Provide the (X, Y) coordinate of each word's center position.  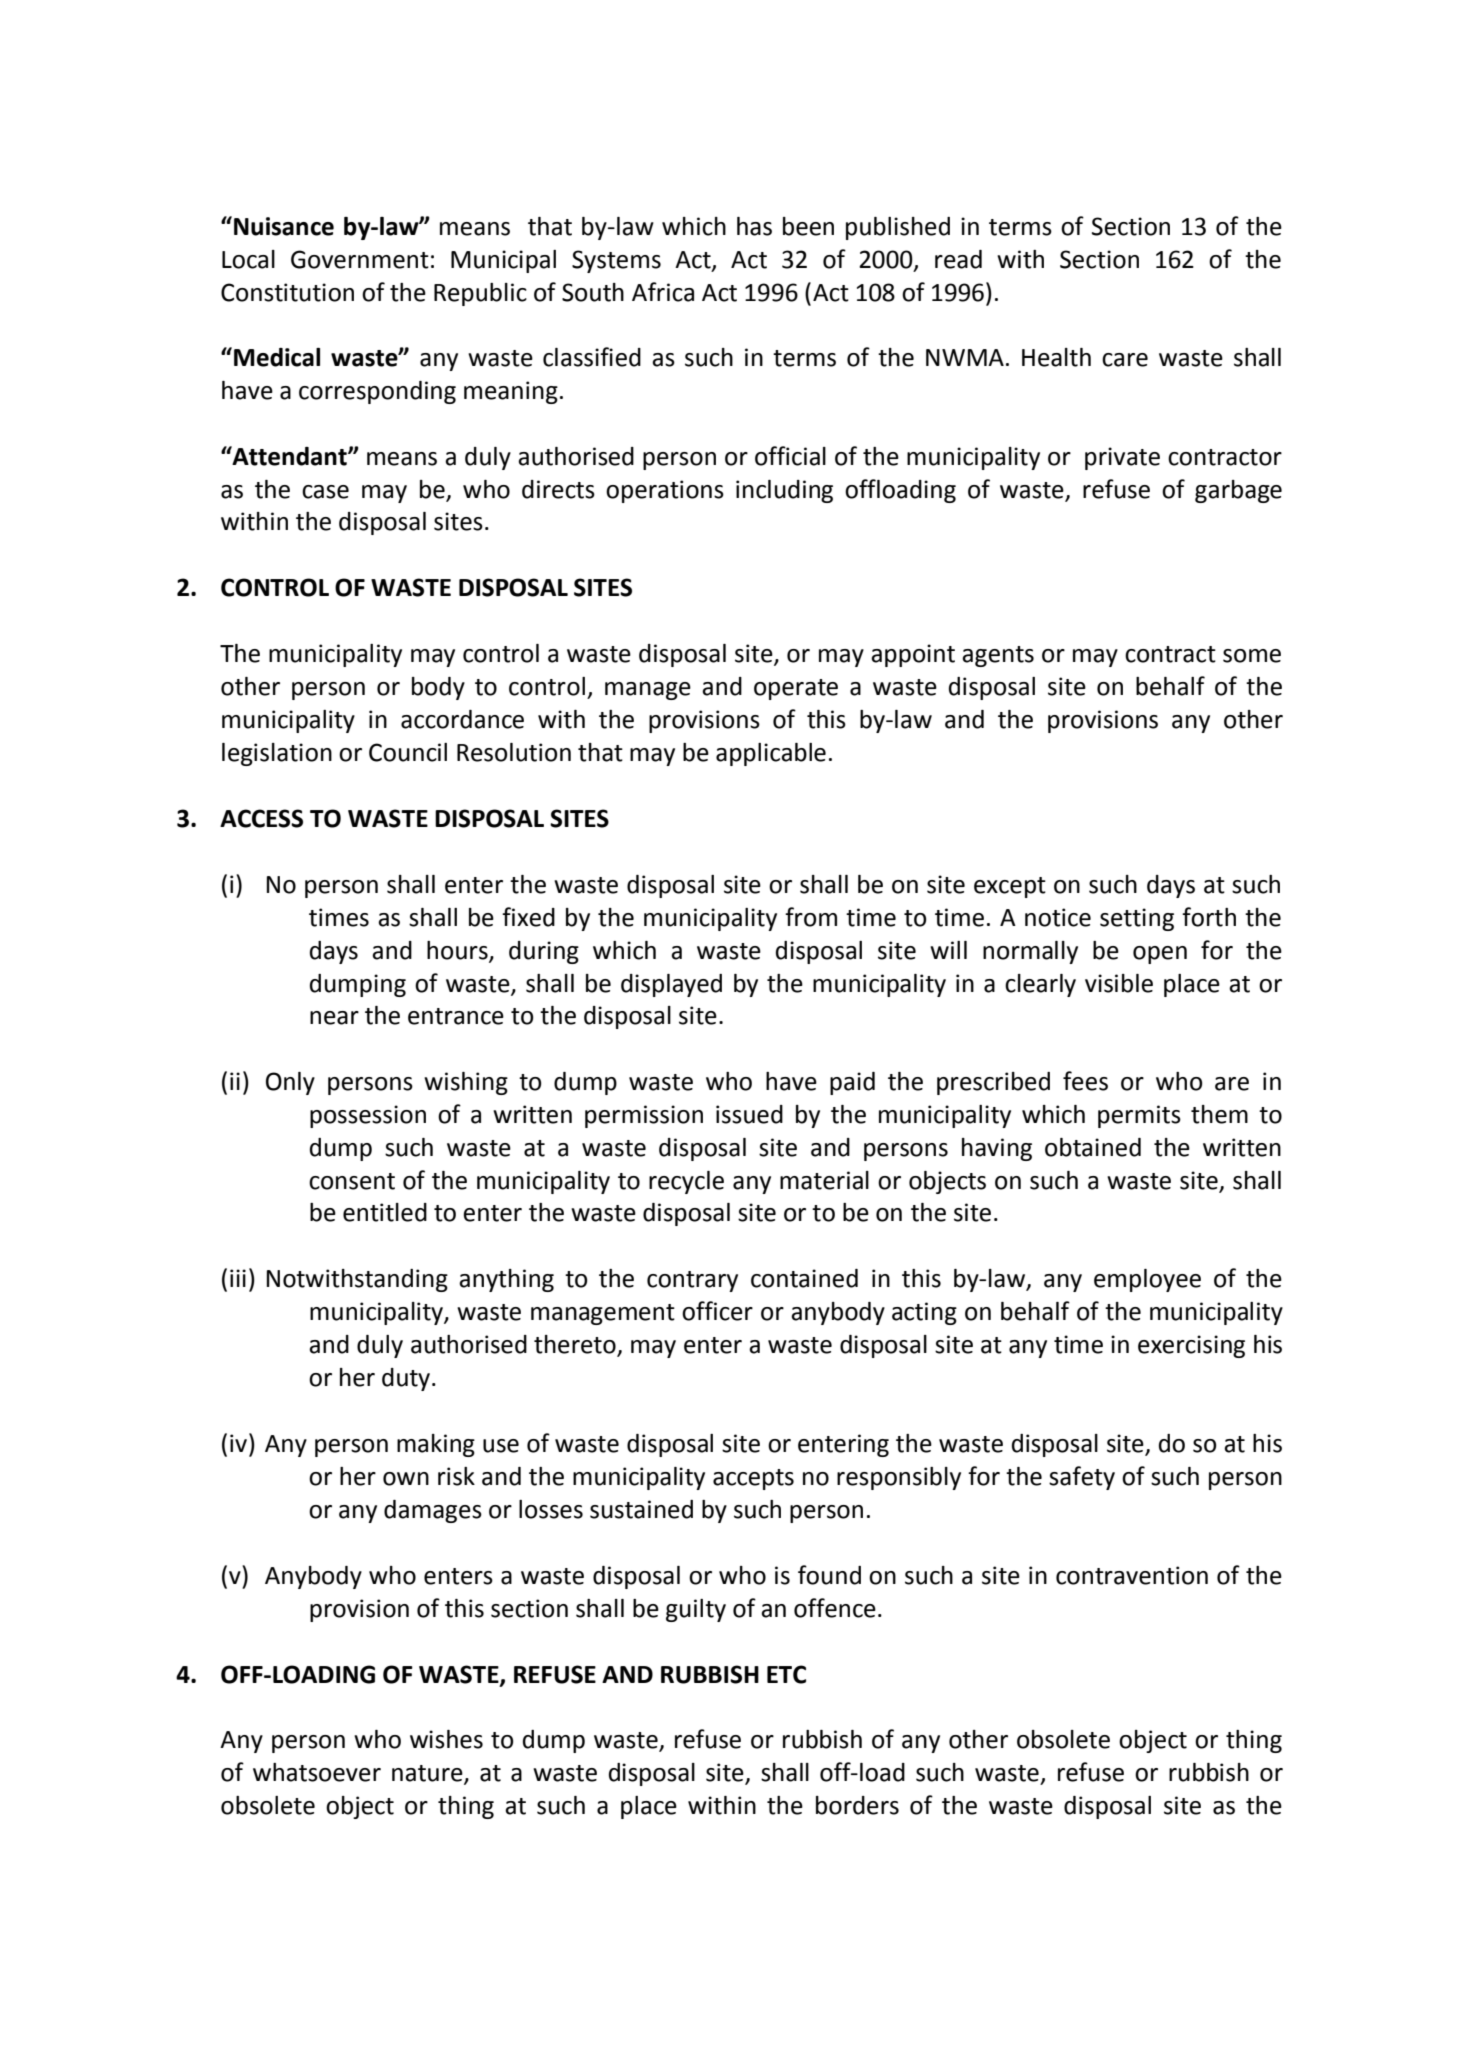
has (754, 226)
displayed (671, 985)
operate (796, 689)
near (334, 1018)
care (1125, 360)
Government (360, 259)
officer (717, 1311)
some (1252, 656)
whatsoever (317, 1772)
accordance (462, 719)
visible (1119, 983)
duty (407, 1379)
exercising (1191, 1346)
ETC (786, 1674)
